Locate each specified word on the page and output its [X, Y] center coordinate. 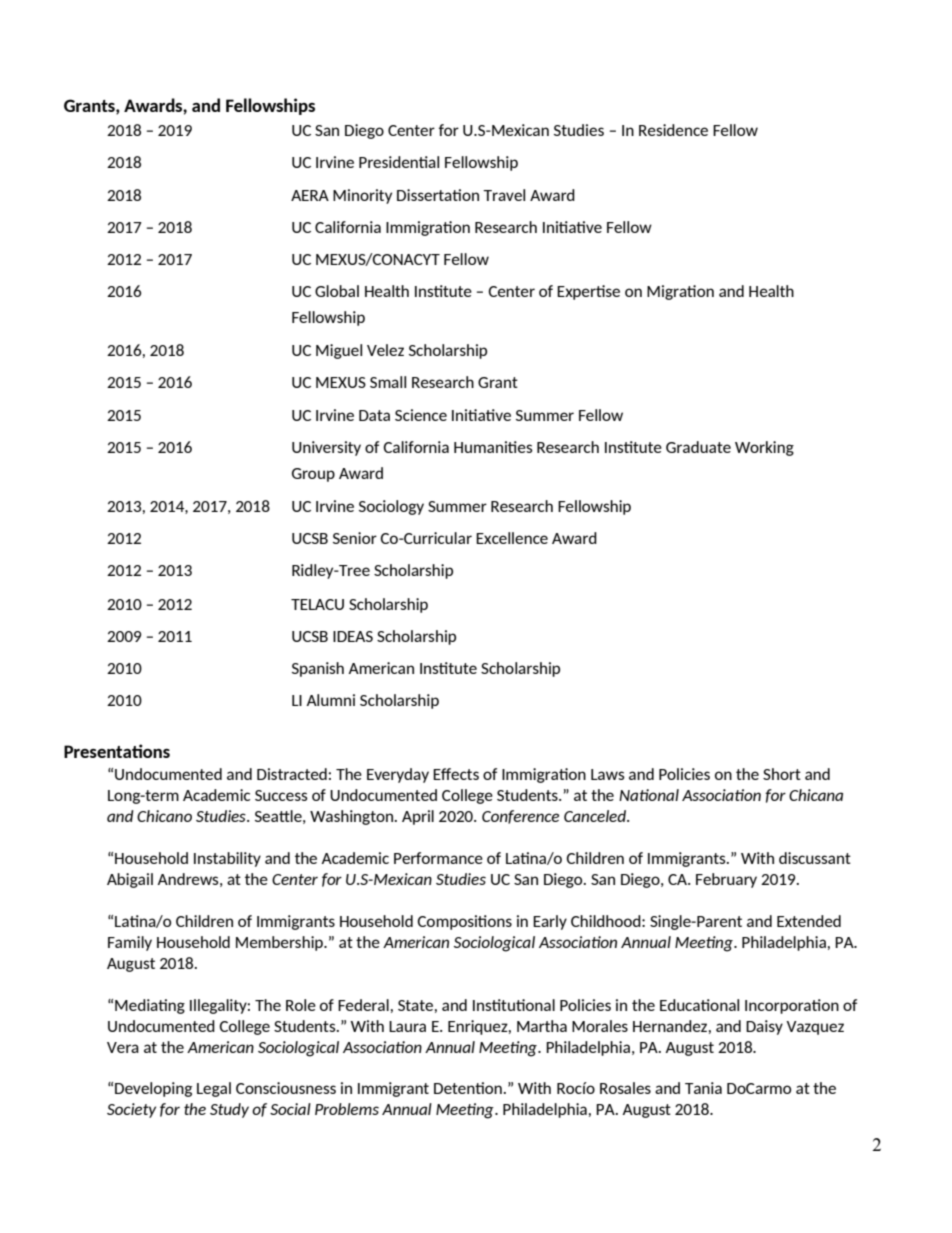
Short [782, 774]
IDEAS [353, 636]
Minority [362, 196]
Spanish [318, 669]
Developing [153, 1089]
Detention [469, 1088]
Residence [673, 130]
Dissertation [438, 195]
